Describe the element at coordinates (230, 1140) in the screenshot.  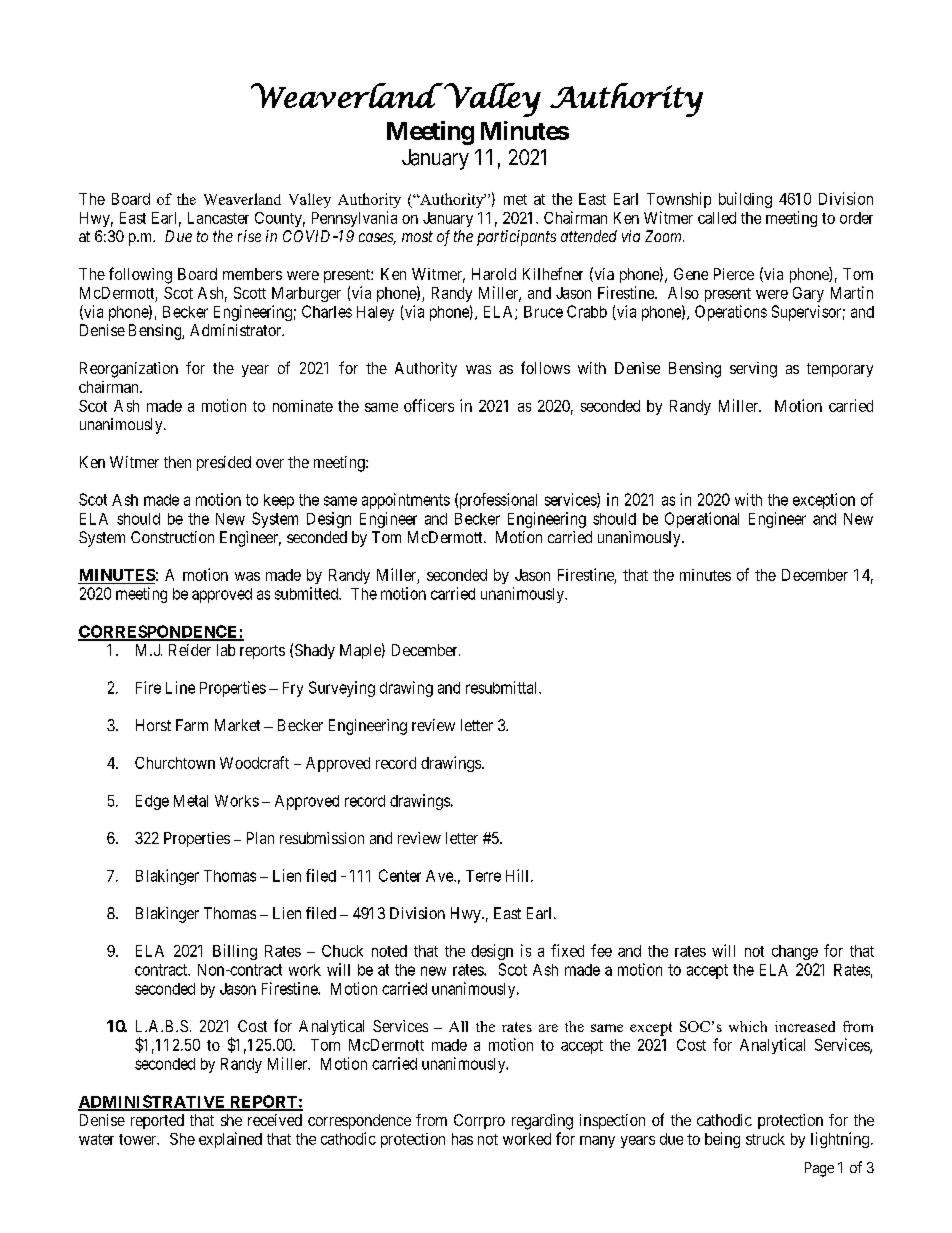
I see `explained` at that location.
